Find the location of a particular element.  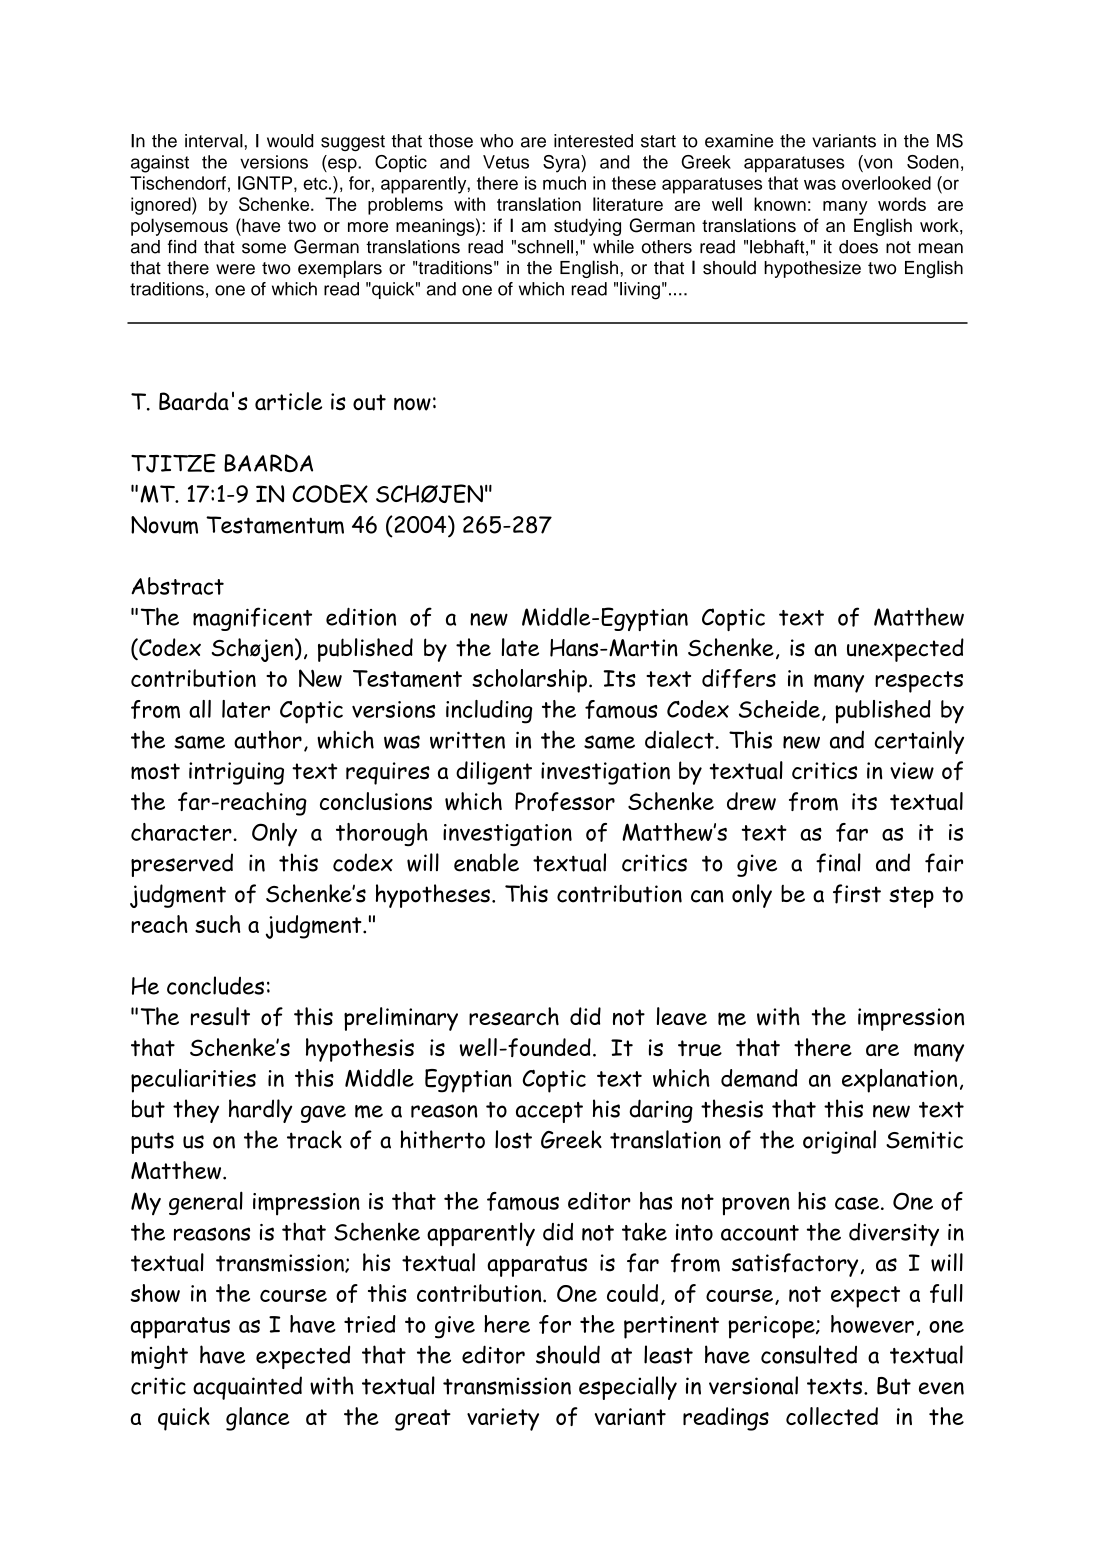

much is located at coordinates (564, 183).
